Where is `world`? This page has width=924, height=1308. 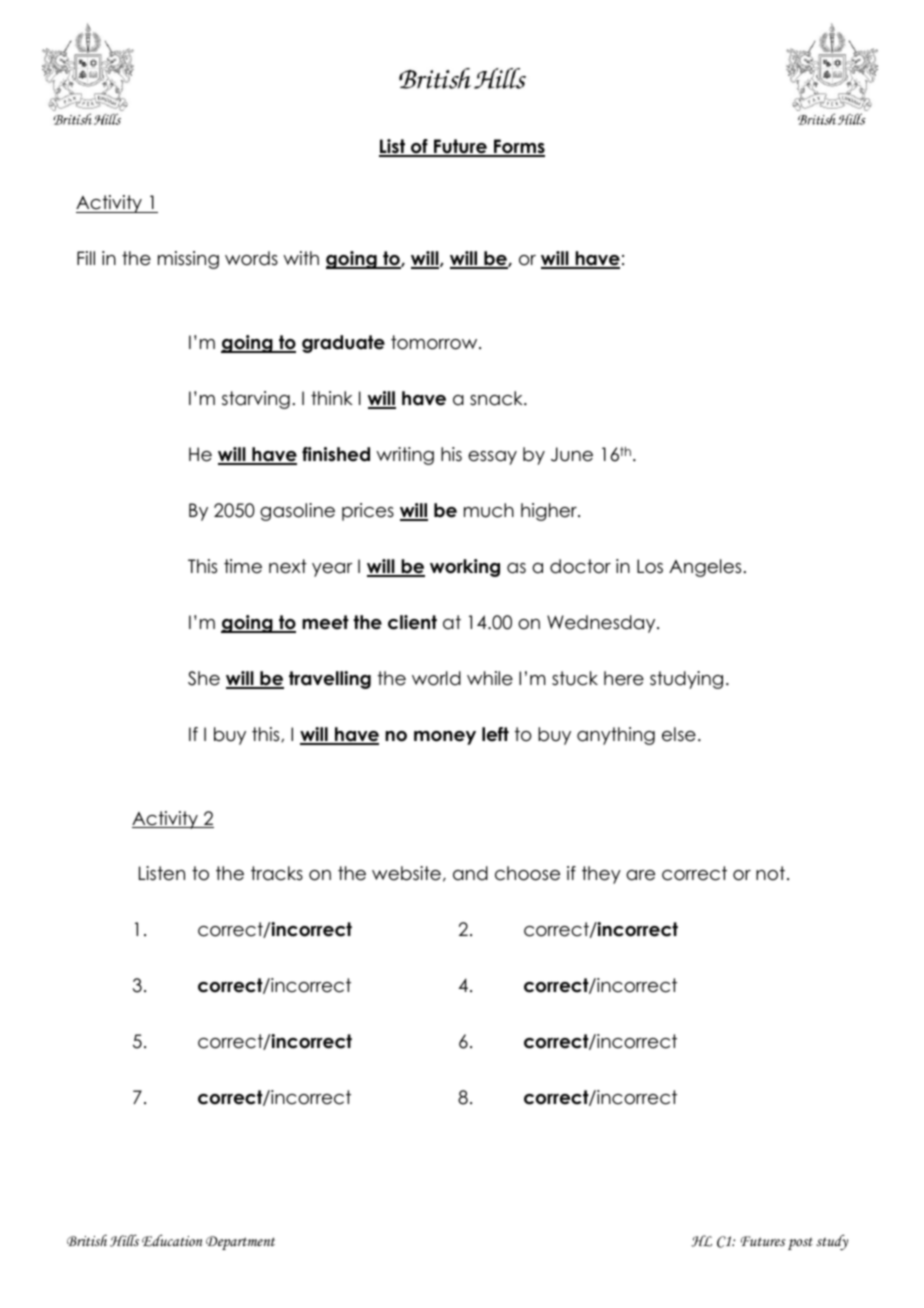 world is located at coordinates (436, 678).
